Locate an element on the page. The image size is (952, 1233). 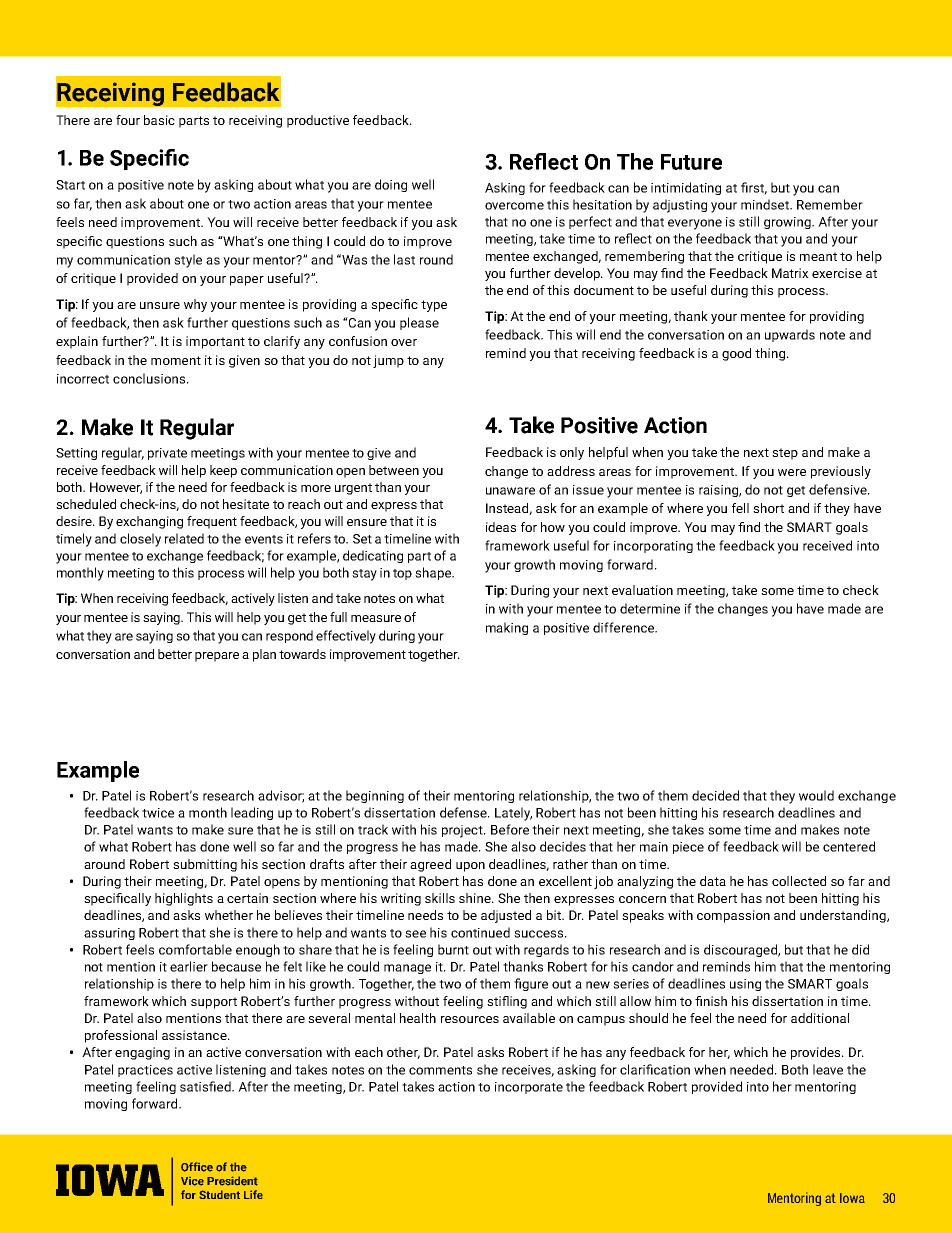
compassion is located at coordinates (733, 916).
